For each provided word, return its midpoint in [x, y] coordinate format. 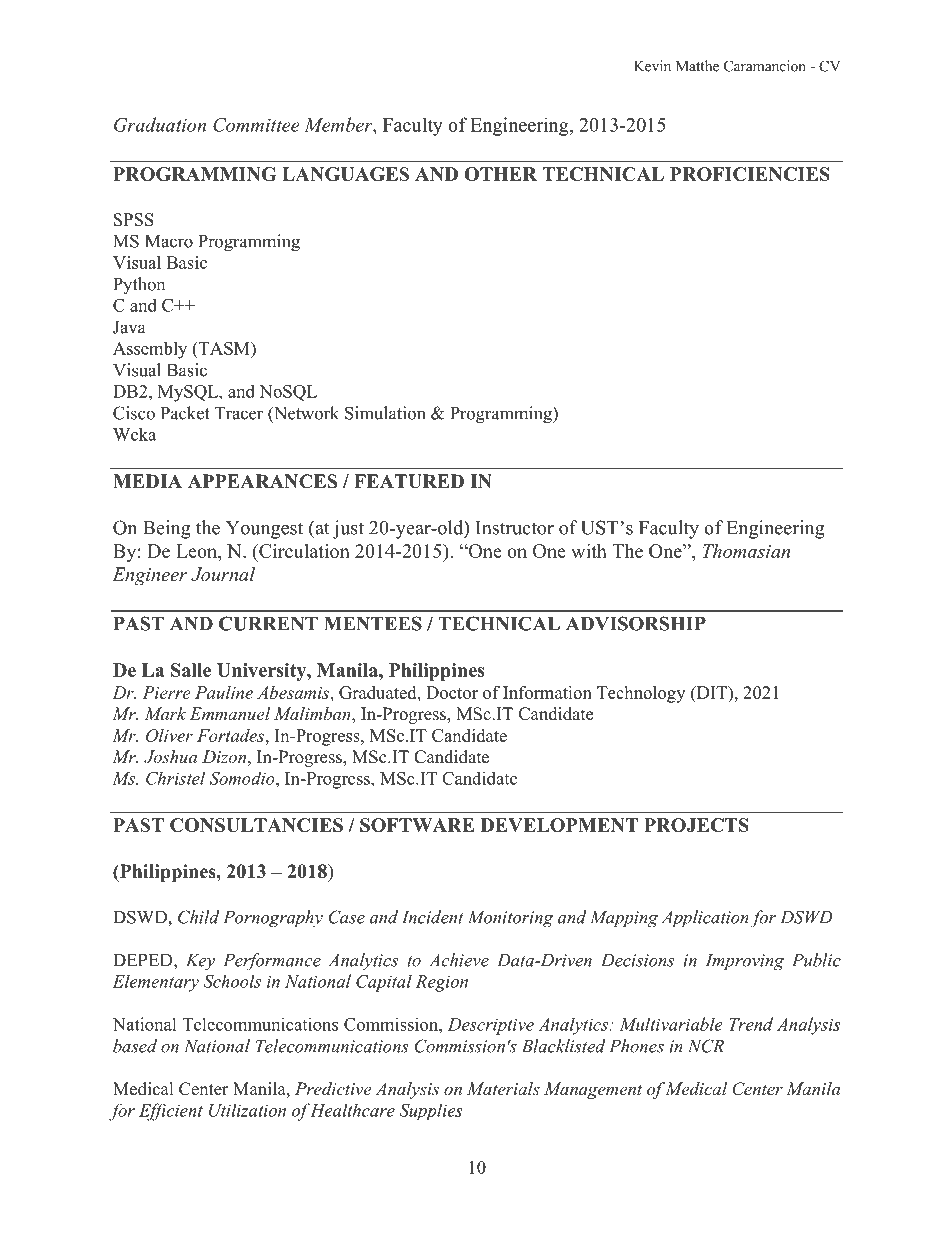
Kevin [652, 66]
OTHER [501, 174]
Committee [256, 125]
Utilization [247, 1110]
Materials [503, 1088]
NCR [706, 1046]
